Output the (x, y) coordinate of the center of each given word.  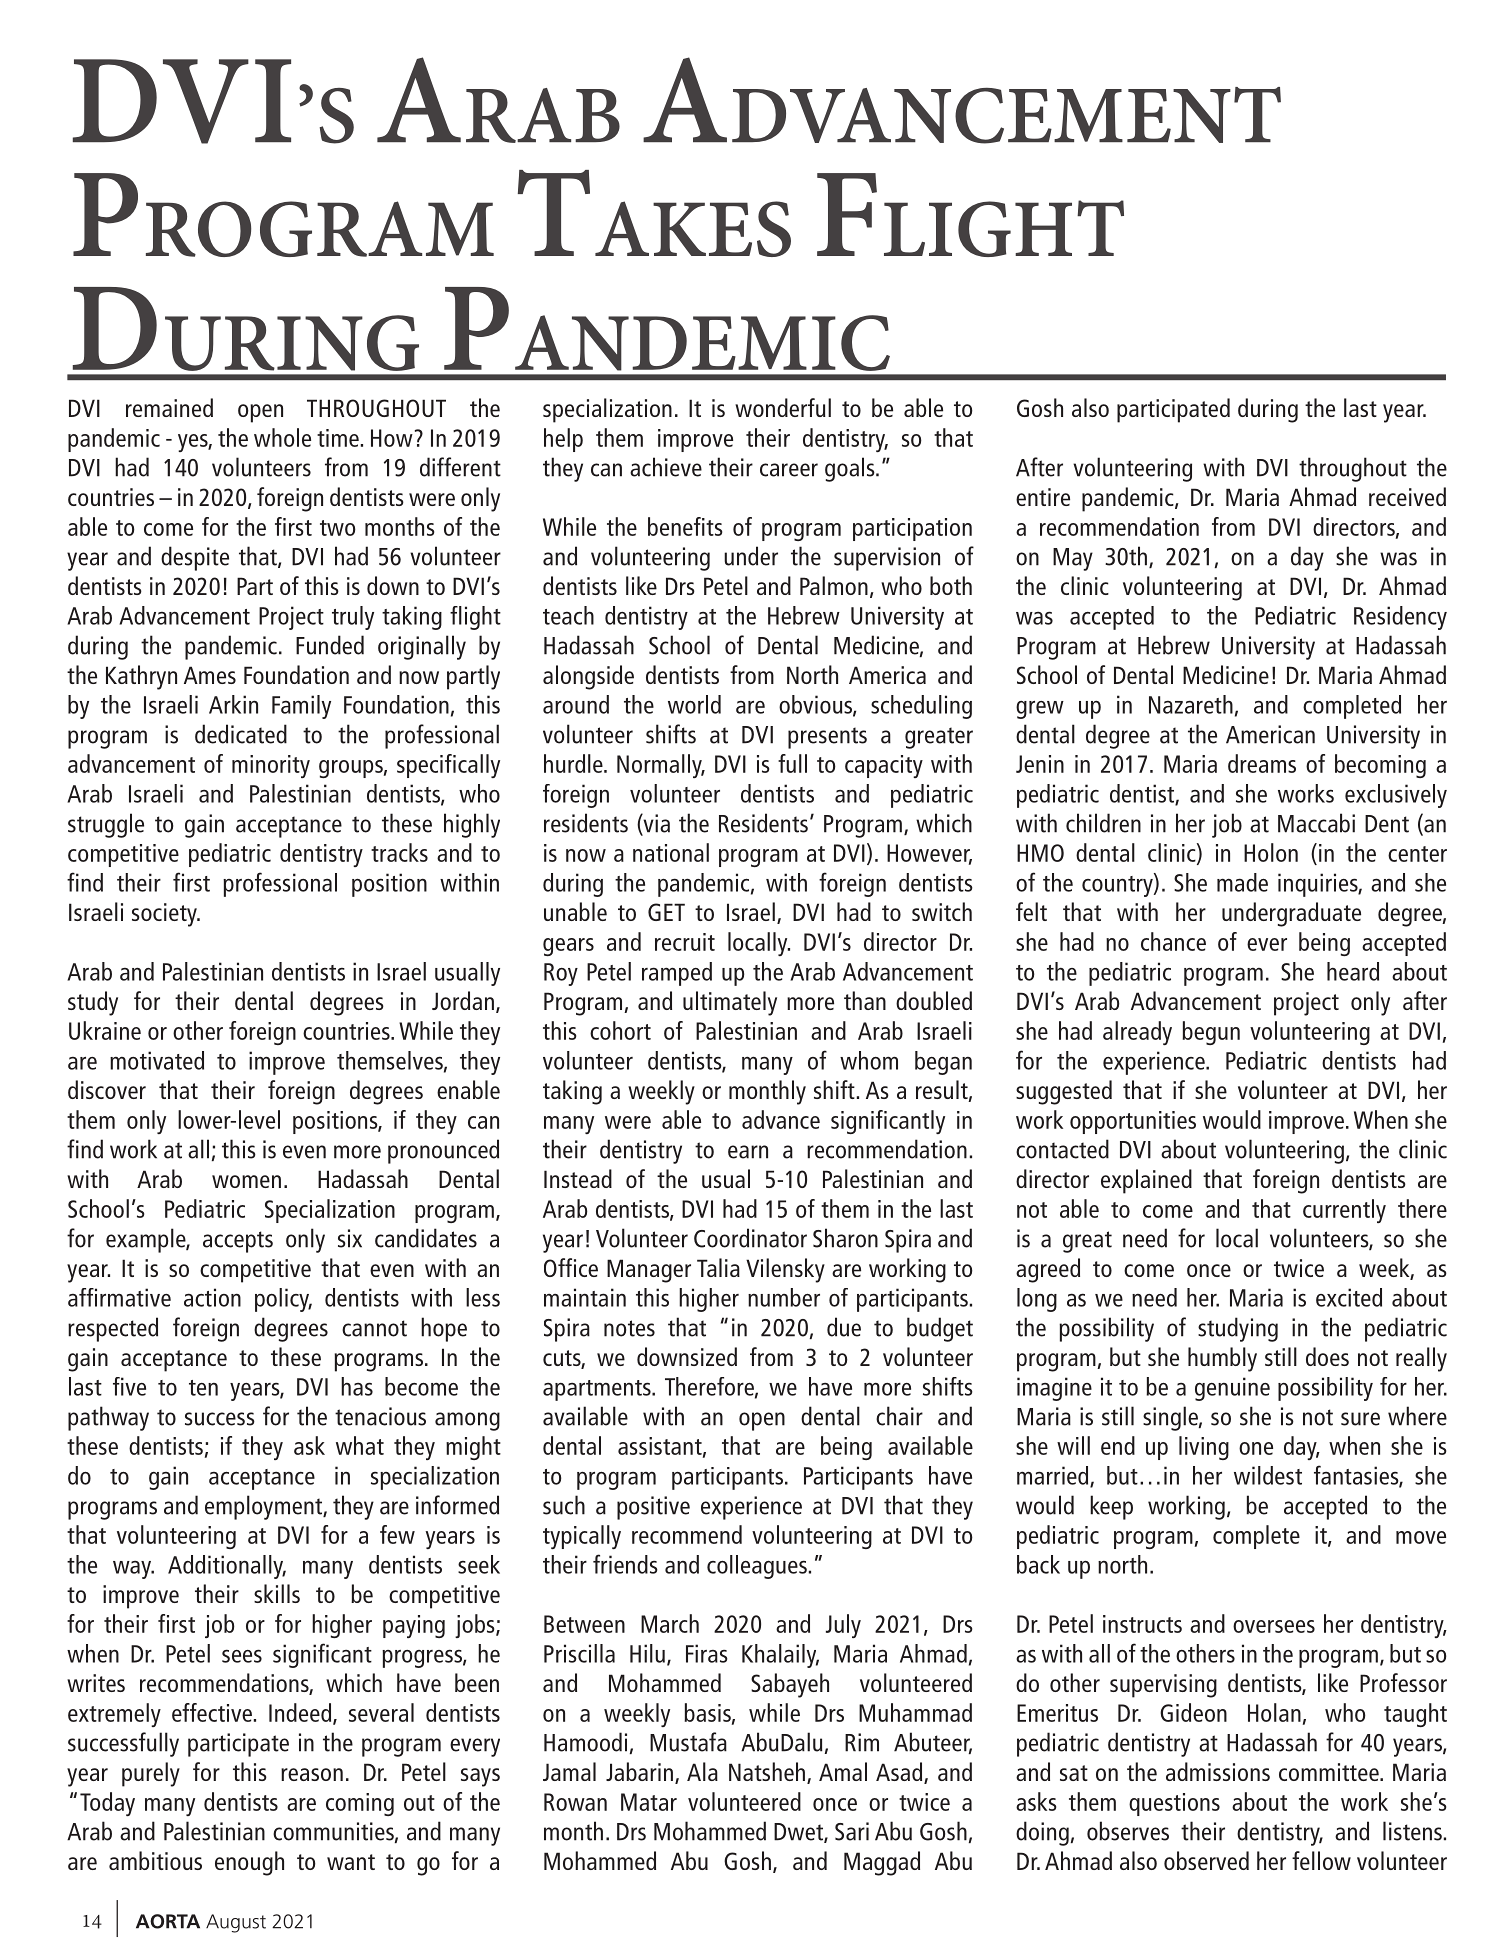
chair (899, 1416)
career (789, 470)
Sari (852, 1831)
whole (282, 437)
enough (249, 1863)
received (1407, 496)
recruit (685, 942)
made (1242, 882)
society (165, 915)
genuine (1232, 1389)
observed (1206, 1860)
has (357, 1386)
